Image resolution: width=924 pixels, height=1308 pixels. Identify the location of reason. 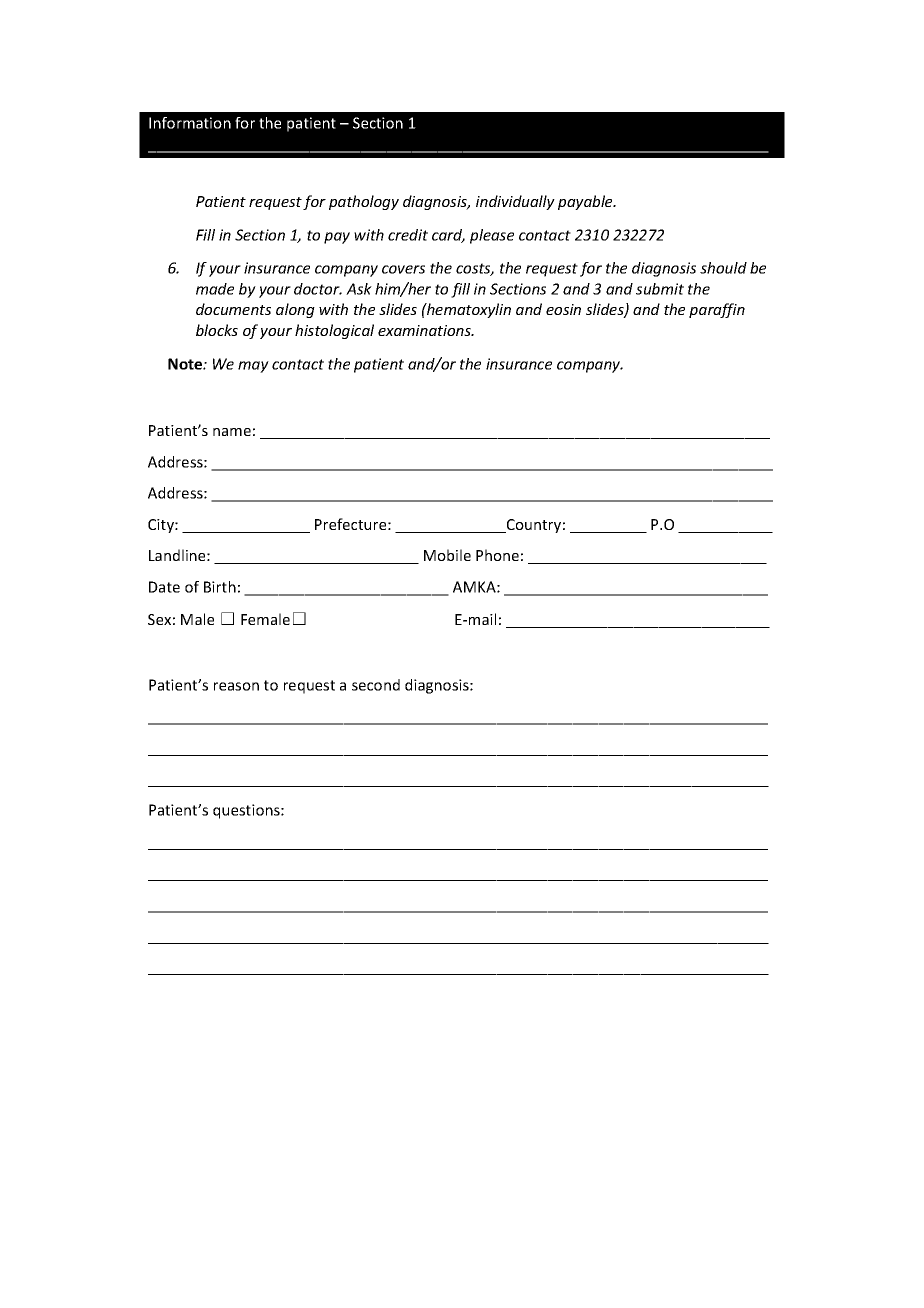
(236, 686).
